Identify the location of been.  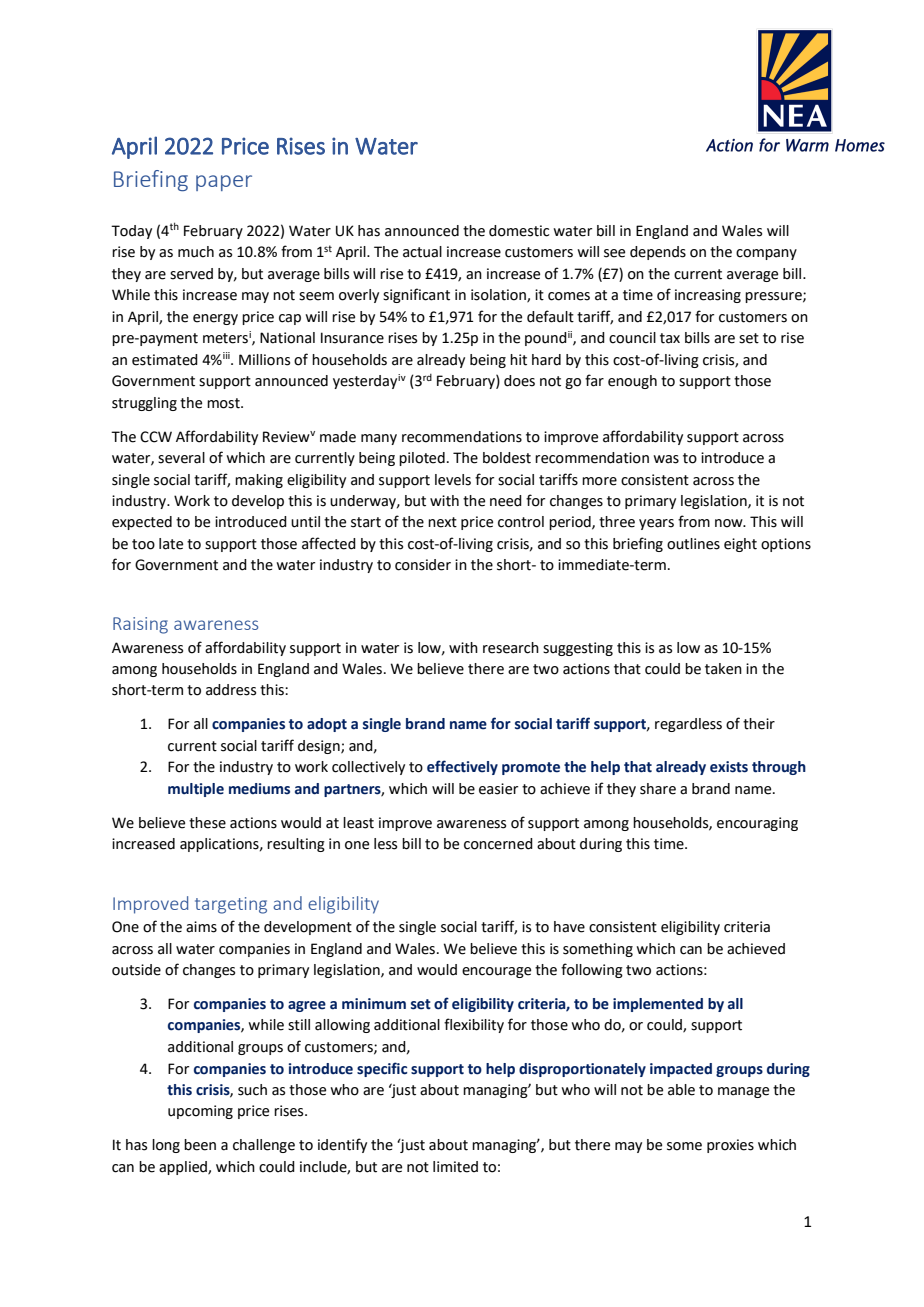
(200, 1145).
